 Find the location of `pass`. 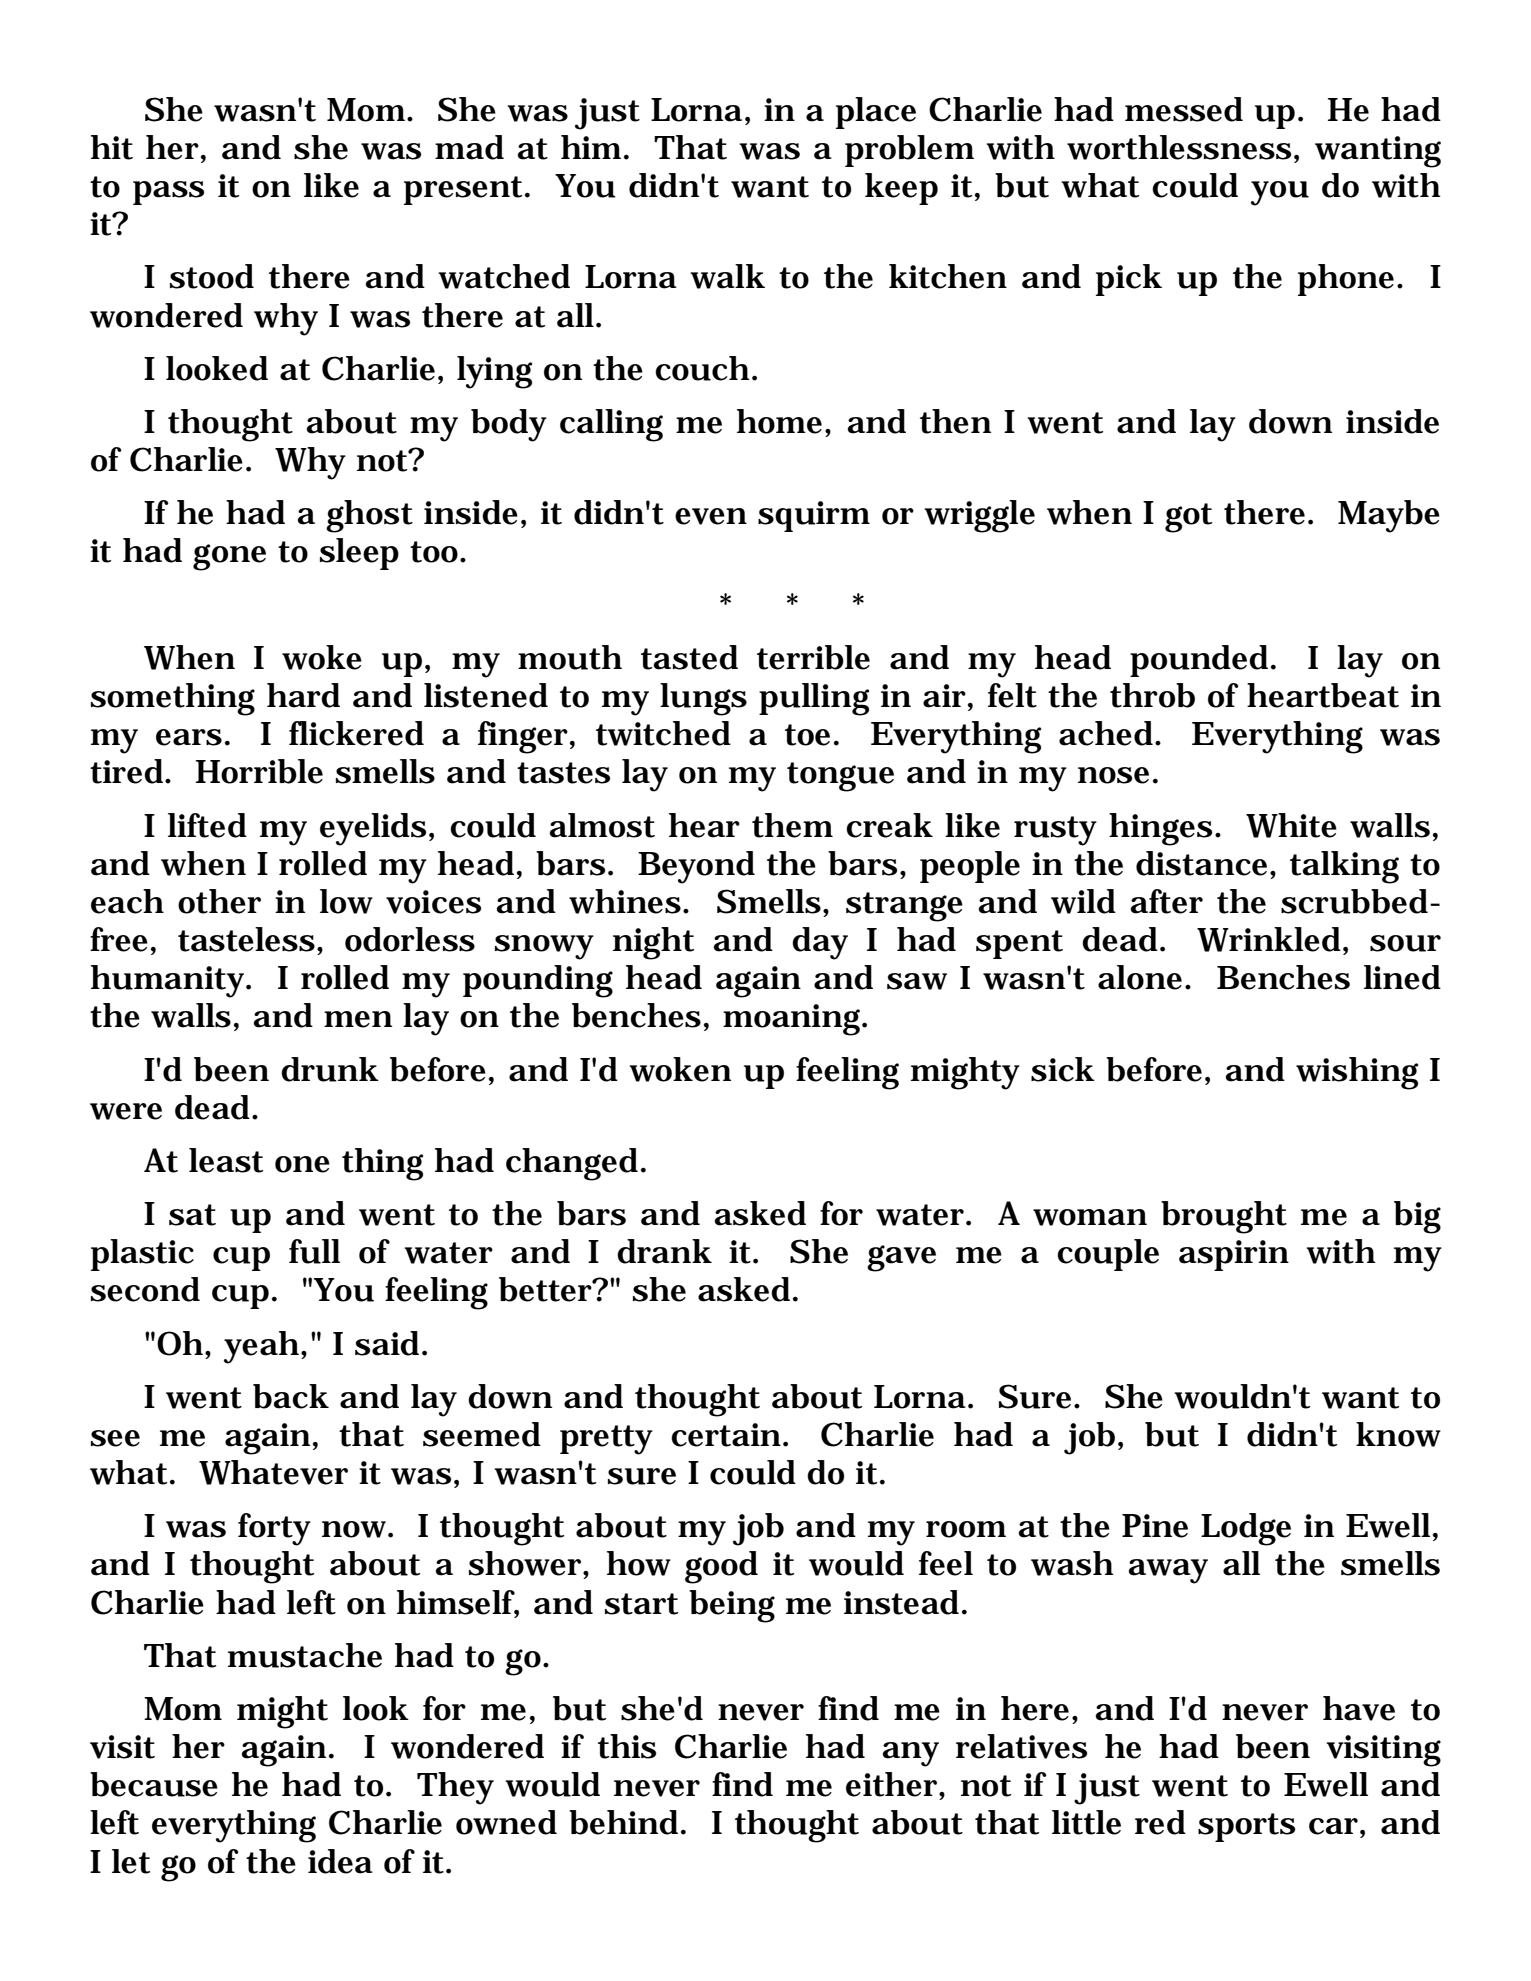

pass is located at coordinates (168, 193).
